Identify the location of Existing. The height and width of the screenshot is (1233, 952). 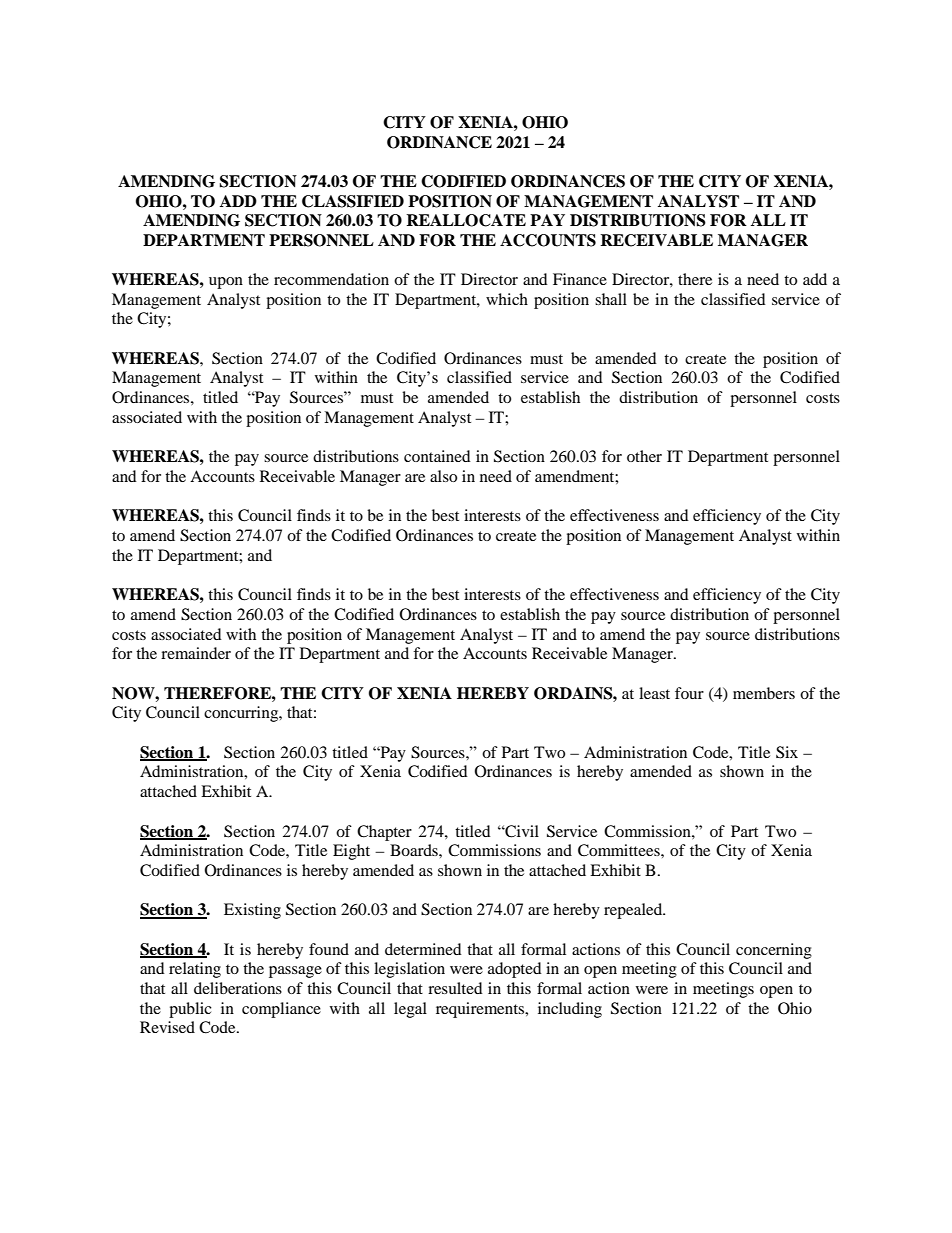
(252, 911).
